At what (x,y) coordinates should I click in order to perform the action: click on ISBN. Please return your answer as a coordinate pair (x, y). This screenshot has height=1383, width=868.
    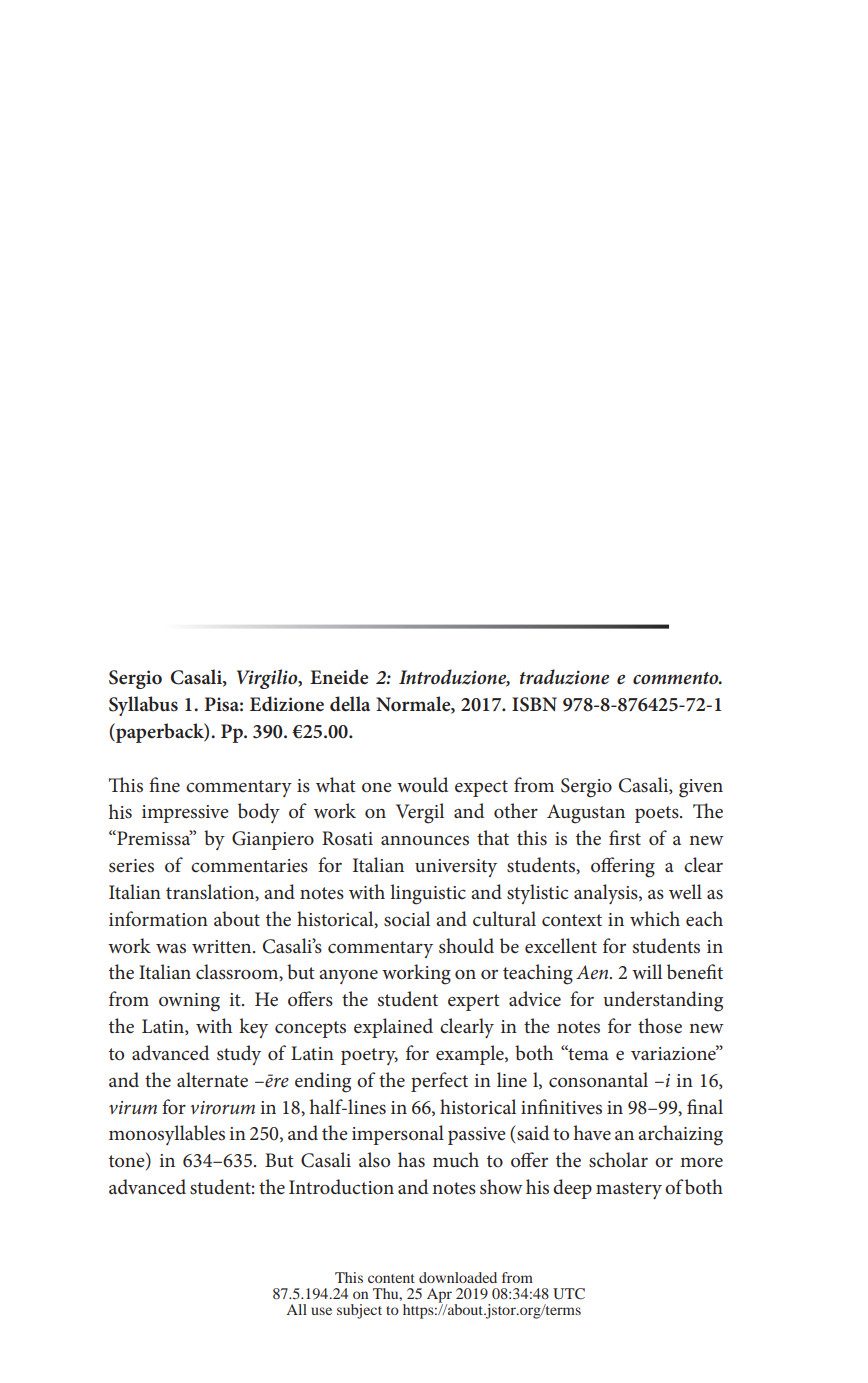
    Looking at the image, I should click on (534, 704).
